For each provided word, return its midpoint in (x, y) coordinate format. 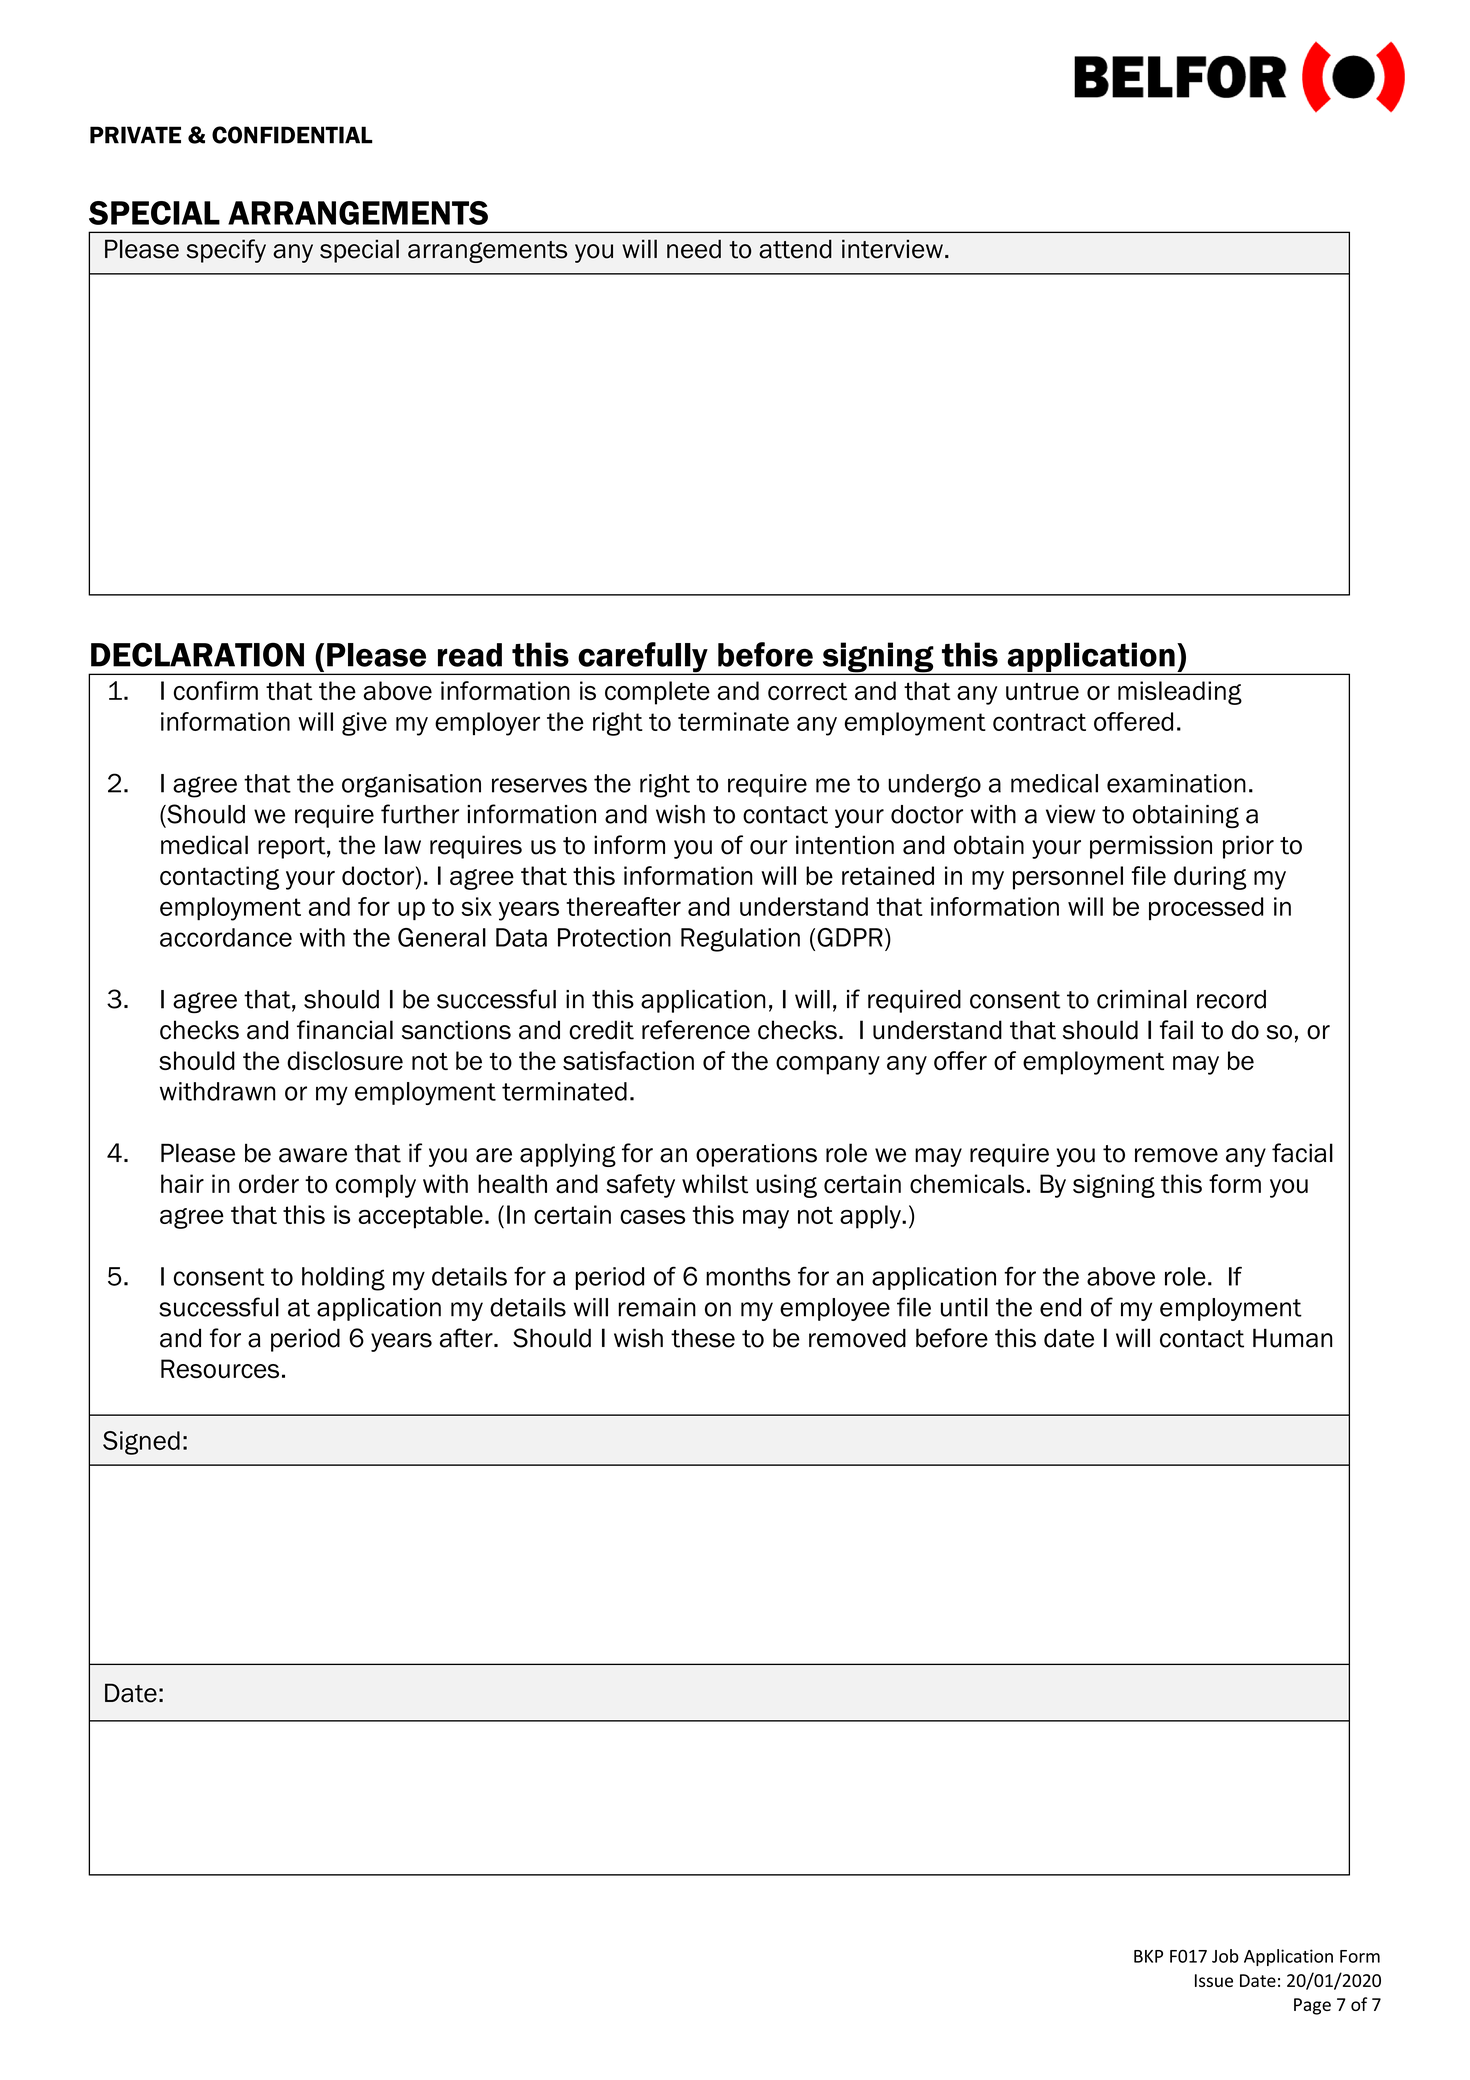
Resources (220, 1369)
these (703, 1338)
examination (1176, 783)
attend (795, 249)
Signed (141, 1443)
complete (657, 693)
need (694, 249)
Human (1292, 1338)
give (364, 724)
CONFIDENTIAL (292, 135)
